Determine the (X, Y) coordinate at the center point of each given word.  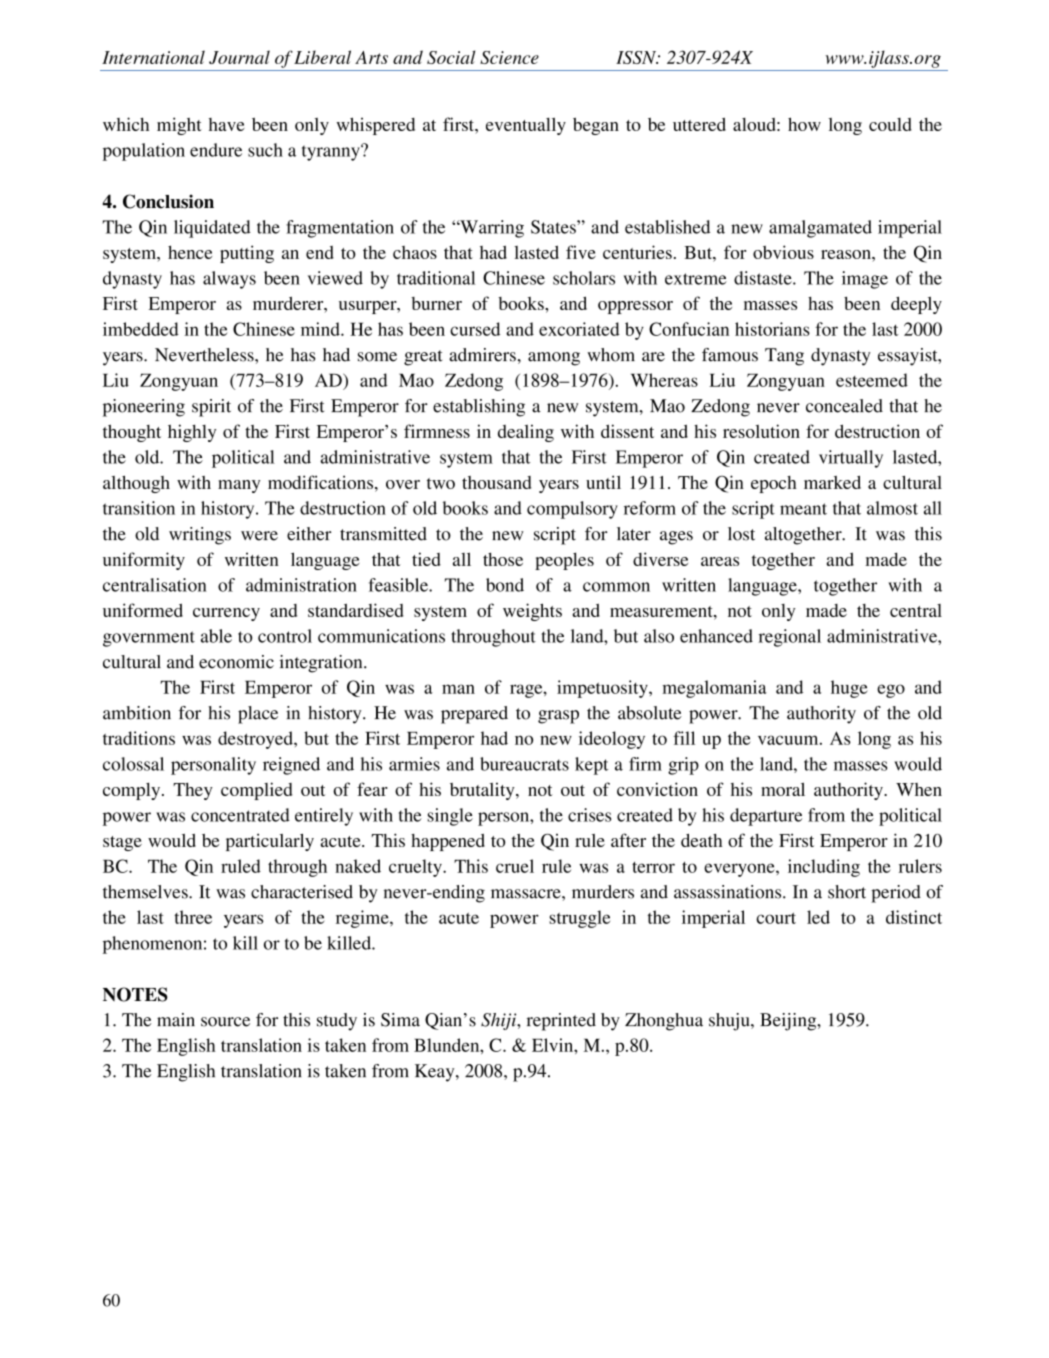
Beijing (789, 1022)
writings (200, 536)
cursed (475, 329)
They (193, 791)
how (804, 124)
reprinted (561, 1022)
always (229, 280)
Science (509, 57)
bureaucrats (524, 764)
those (503, 559)
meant (803, 509)
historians (772, 329)
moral (783, 789)
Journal (239, 57)
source (225, 1022)
